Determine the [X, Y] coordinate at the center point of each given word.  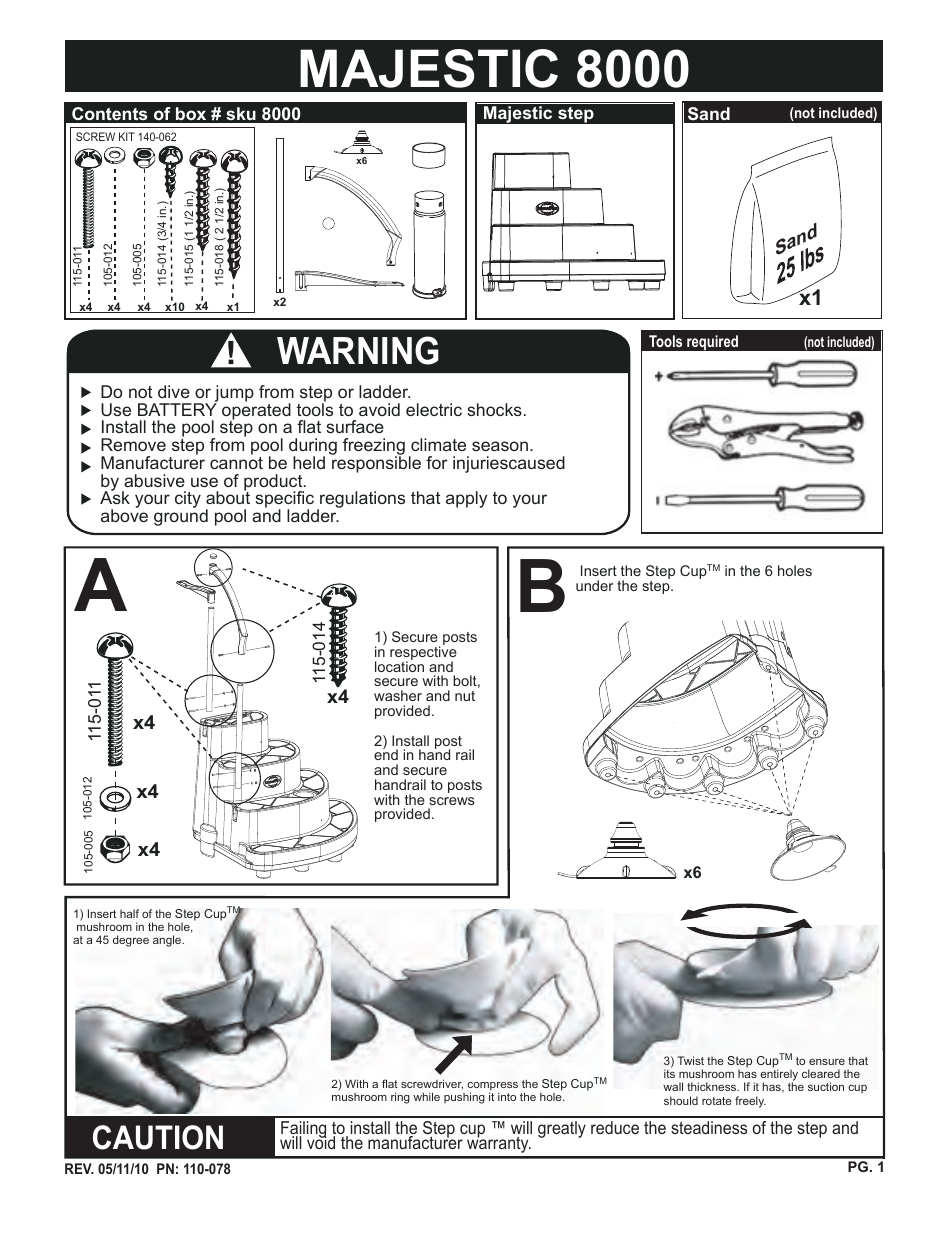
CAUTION [158, 1137]
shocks [494, 409]
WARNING [358, 350]
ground [181, 517]
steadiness [709, 1127]
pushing [464, 1098]
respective [423, 653]
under [594, 585]
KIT [127, 136]
